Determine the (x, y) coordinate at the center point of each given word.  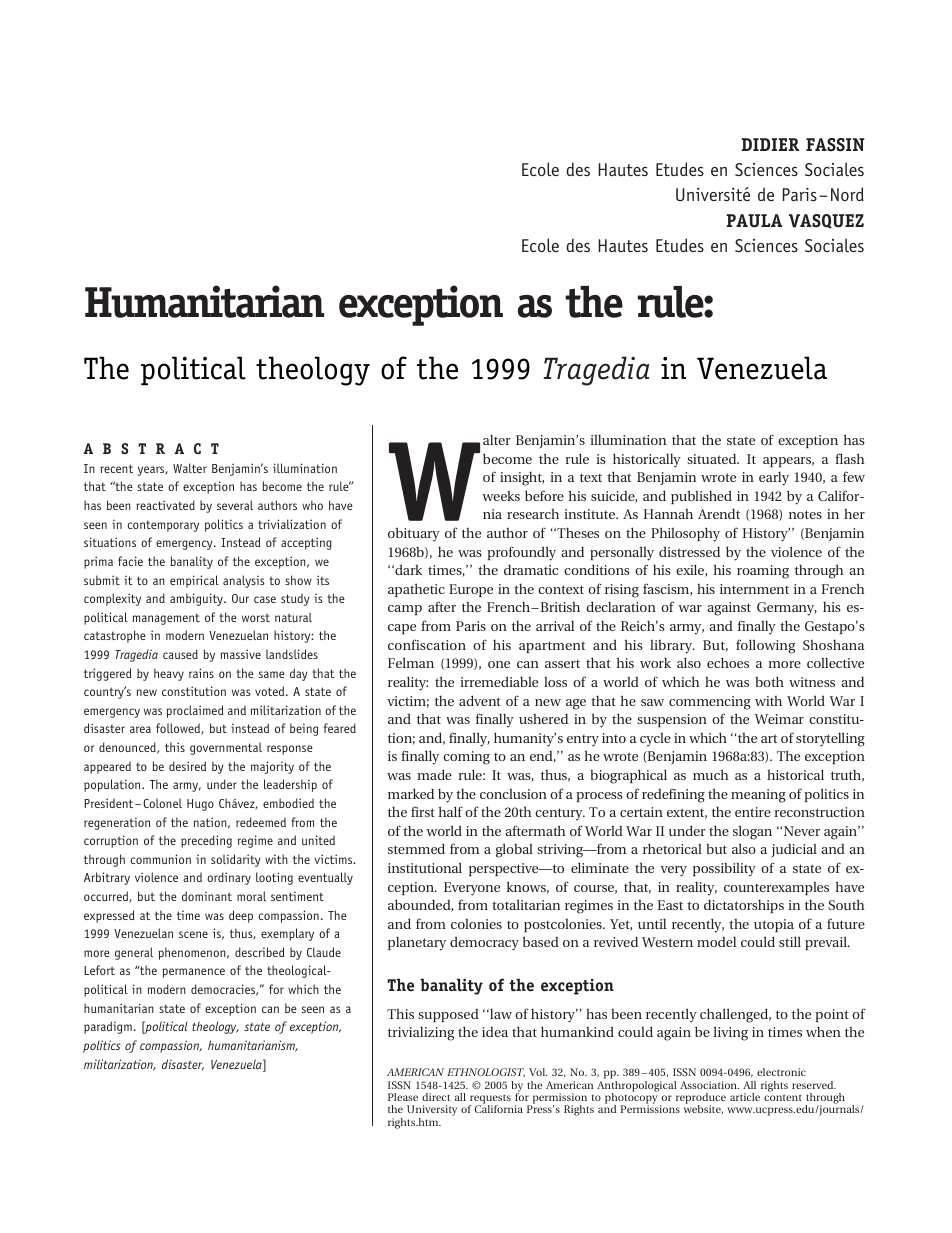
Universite (713, 194)
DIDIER (770, 144)
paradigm (108, 1027)
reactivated (165, 505)
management (166, 619)
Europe (471, 590)
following (765, 646)
